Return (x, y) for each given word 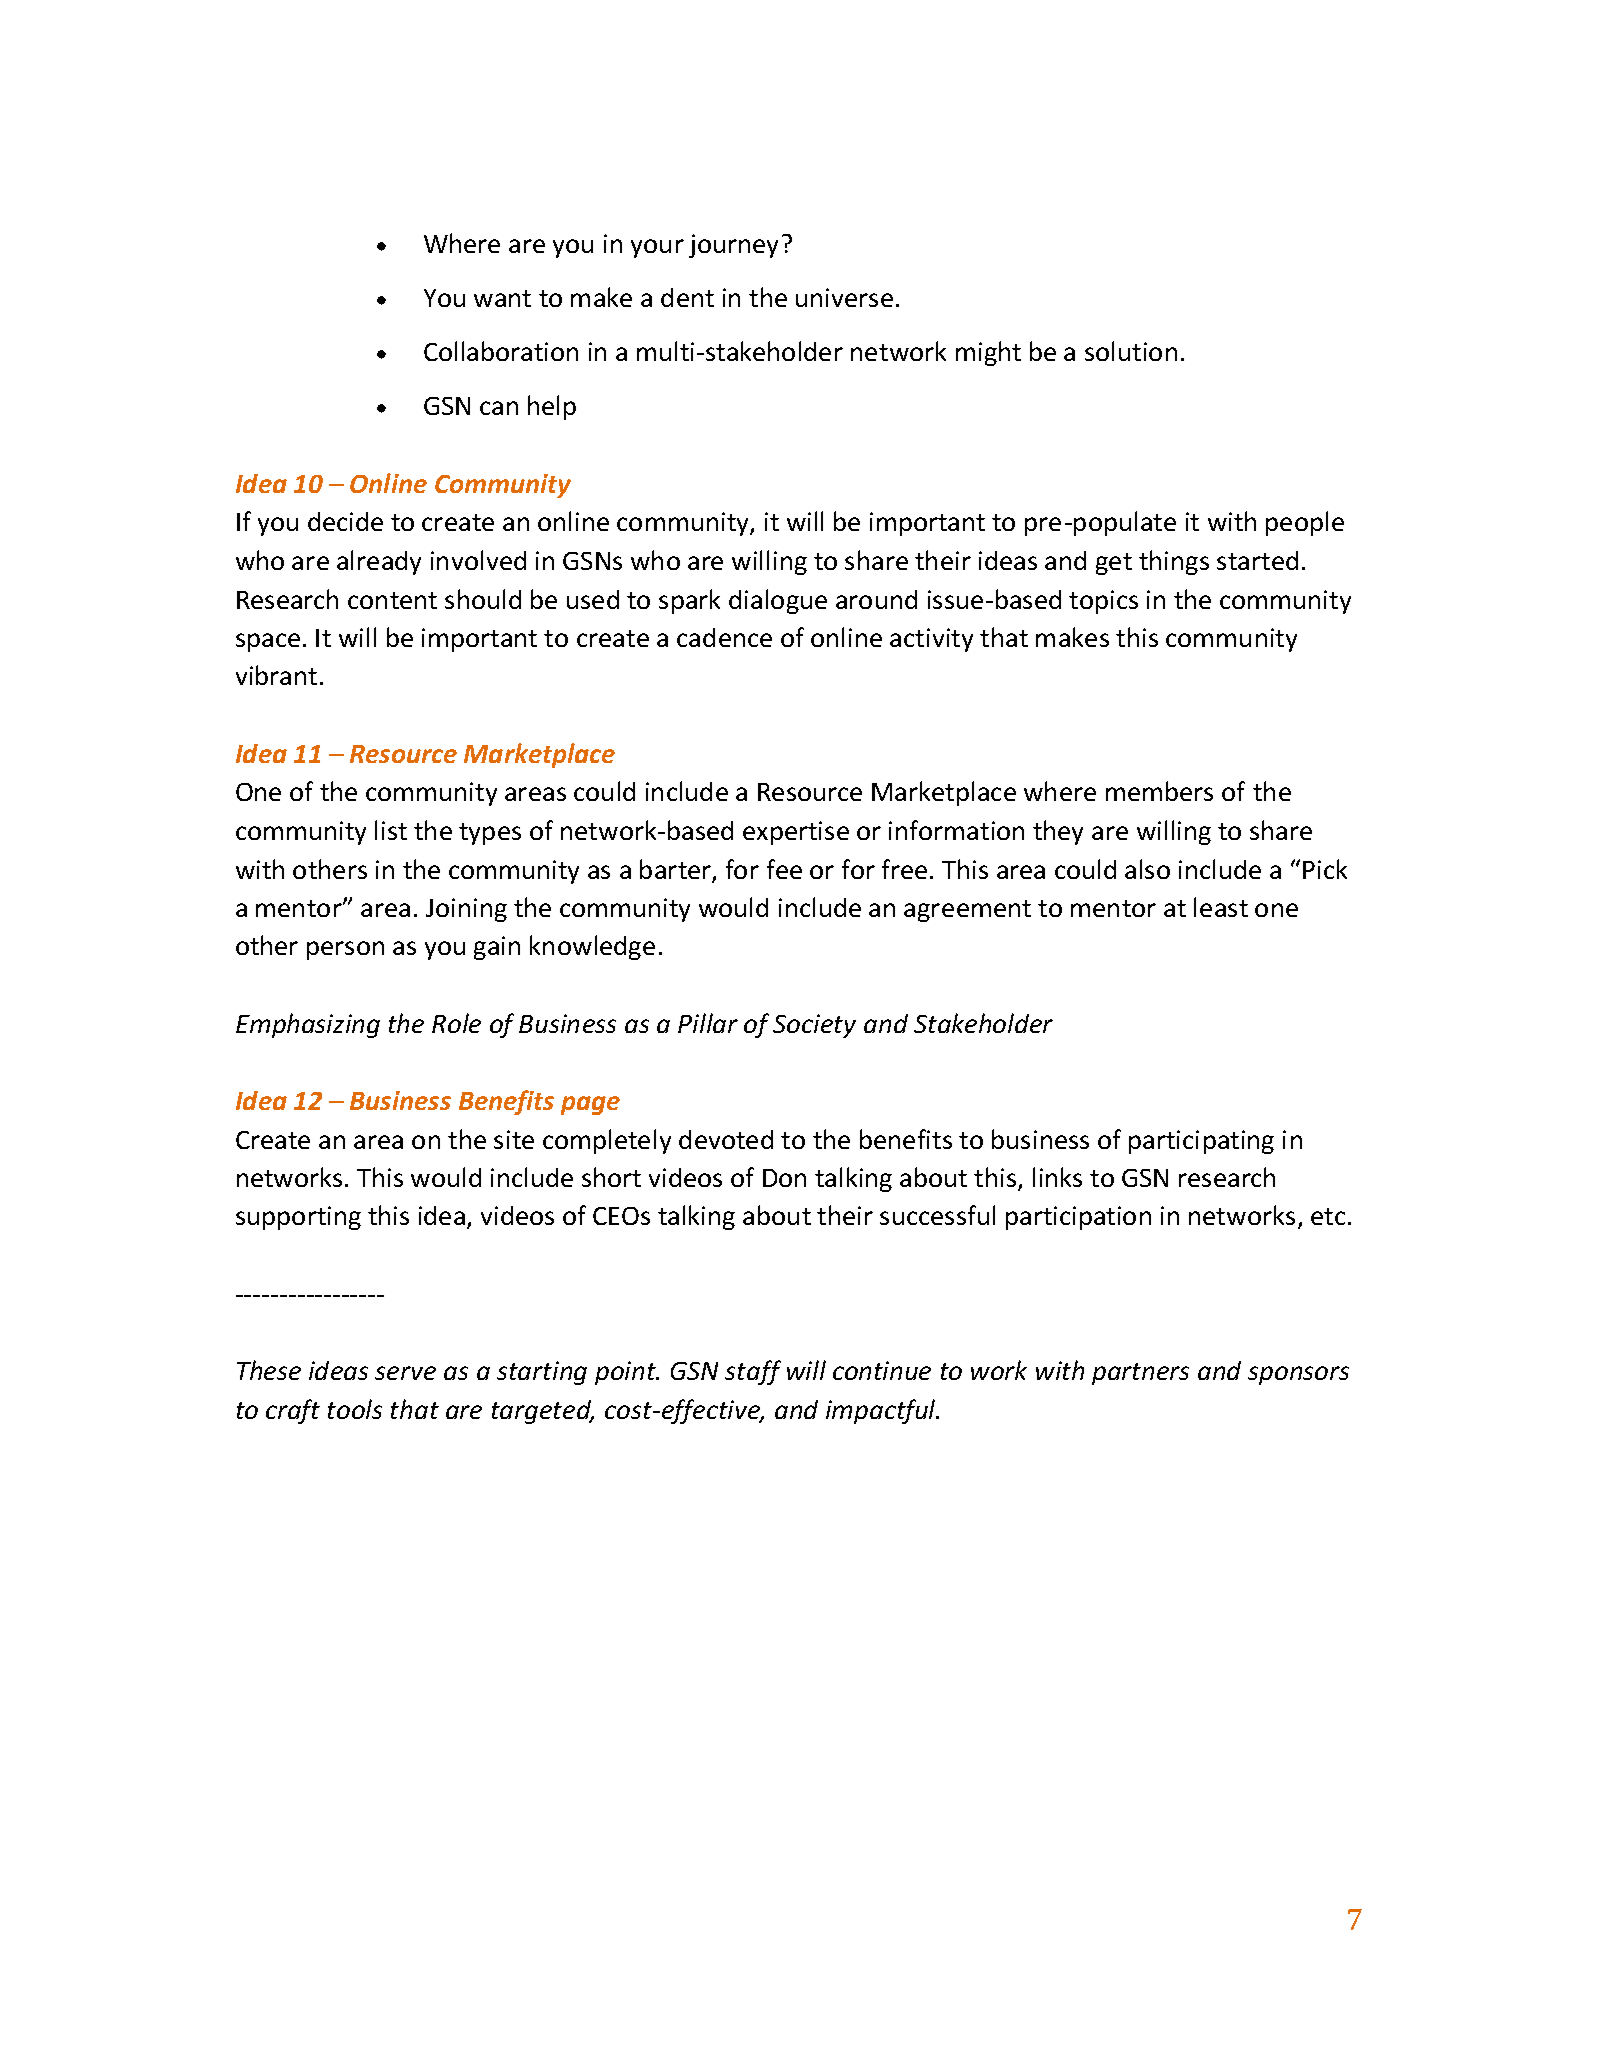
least (1221, 907)
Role (456, 1023)
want (502, 298)
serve (405, 1373)
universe (844, 297)
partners (1140, 1374)
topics (1103, 602)
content (392, 600)
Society (814, 1026)
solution (1131, 351)
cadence (724, 637)
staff (753, 1372)
